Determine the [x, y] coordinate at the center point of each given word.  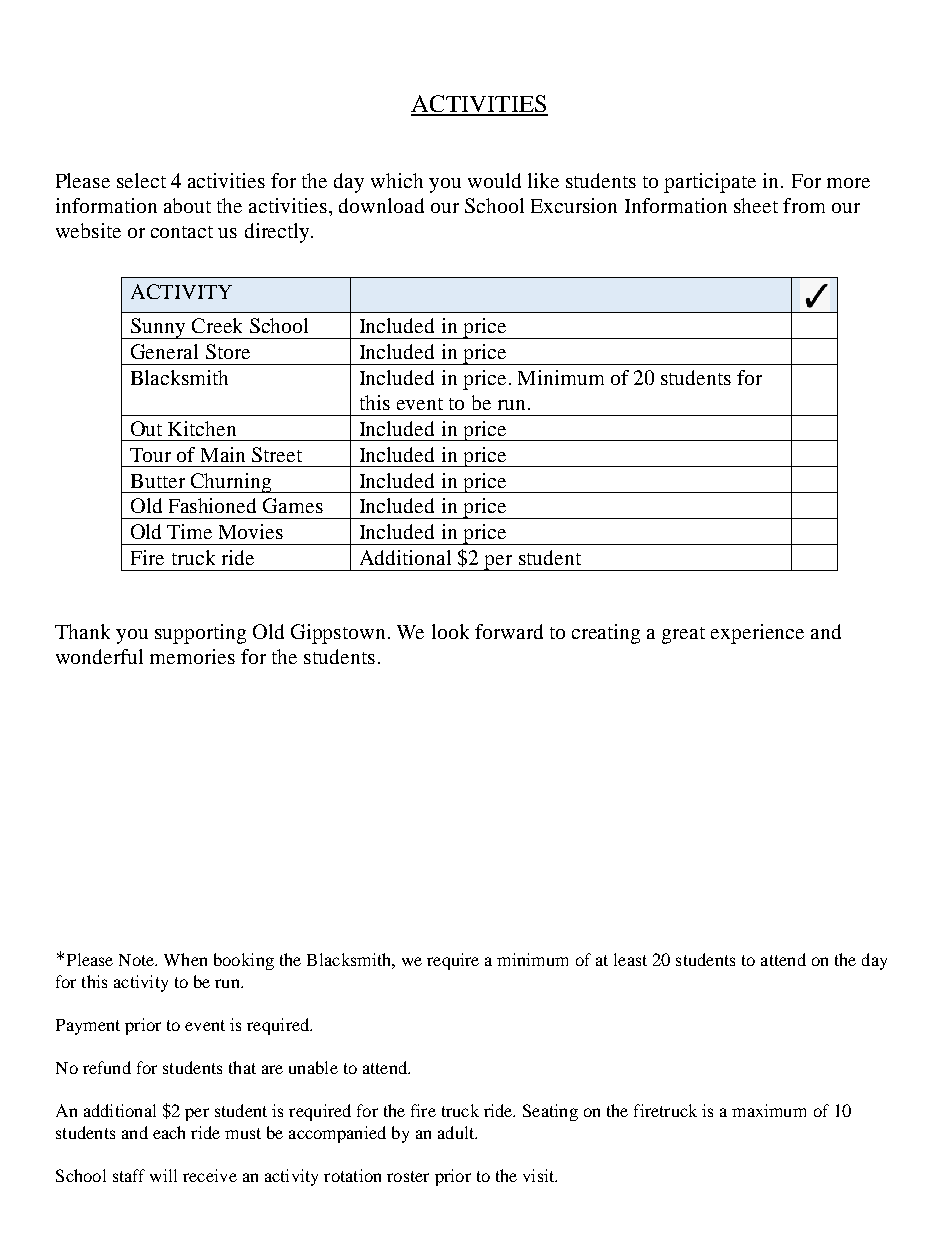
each [169, 1132]
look [450, 631]
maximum [769, 1110]
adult [457, 1132]
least [630, 959]
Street [277, 454]
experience [757, 634]
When [185, 959]
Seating [550, 1112]
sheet [756, 205]
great [683, 635]
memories [192, 656]
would [494, 180]
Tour [150, 455]
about [187, 205]
